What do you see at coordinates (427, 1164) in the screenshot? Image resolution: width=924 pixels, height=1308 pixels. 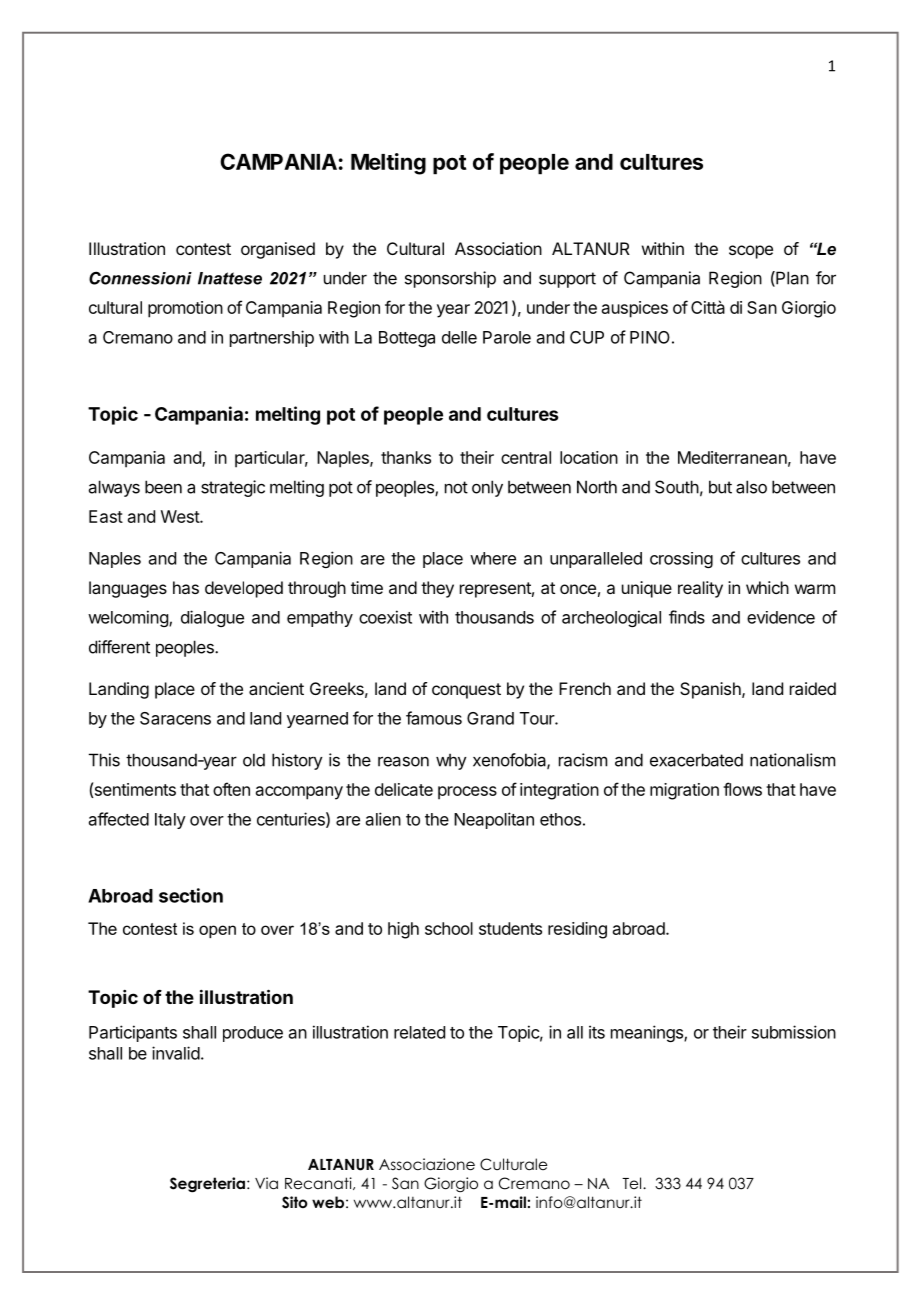 I see `Associazione` at bounding box center [427, 1164].
